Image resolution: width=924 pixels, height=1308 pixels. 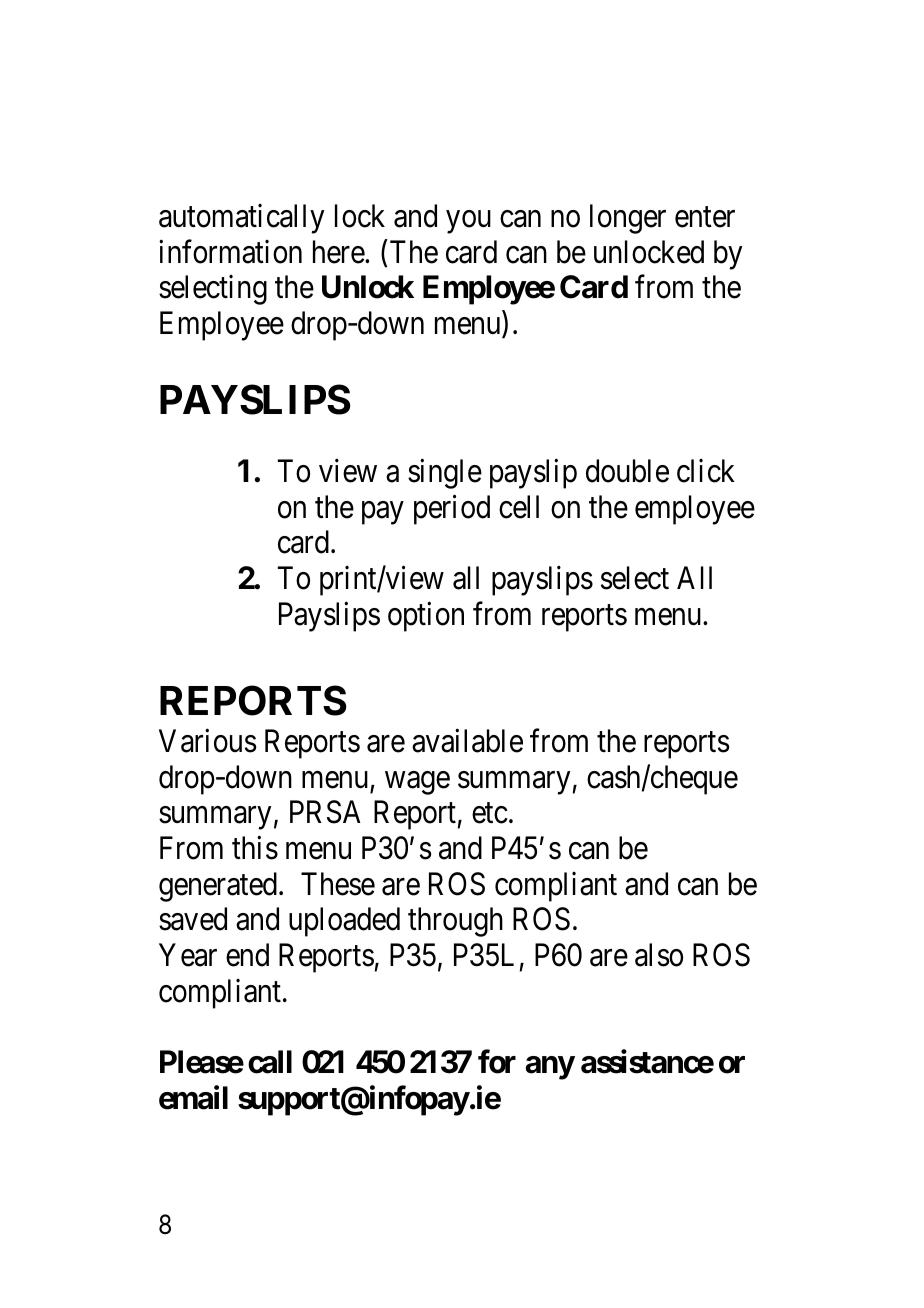 I want to click on available, so click(x=467, y=741).
